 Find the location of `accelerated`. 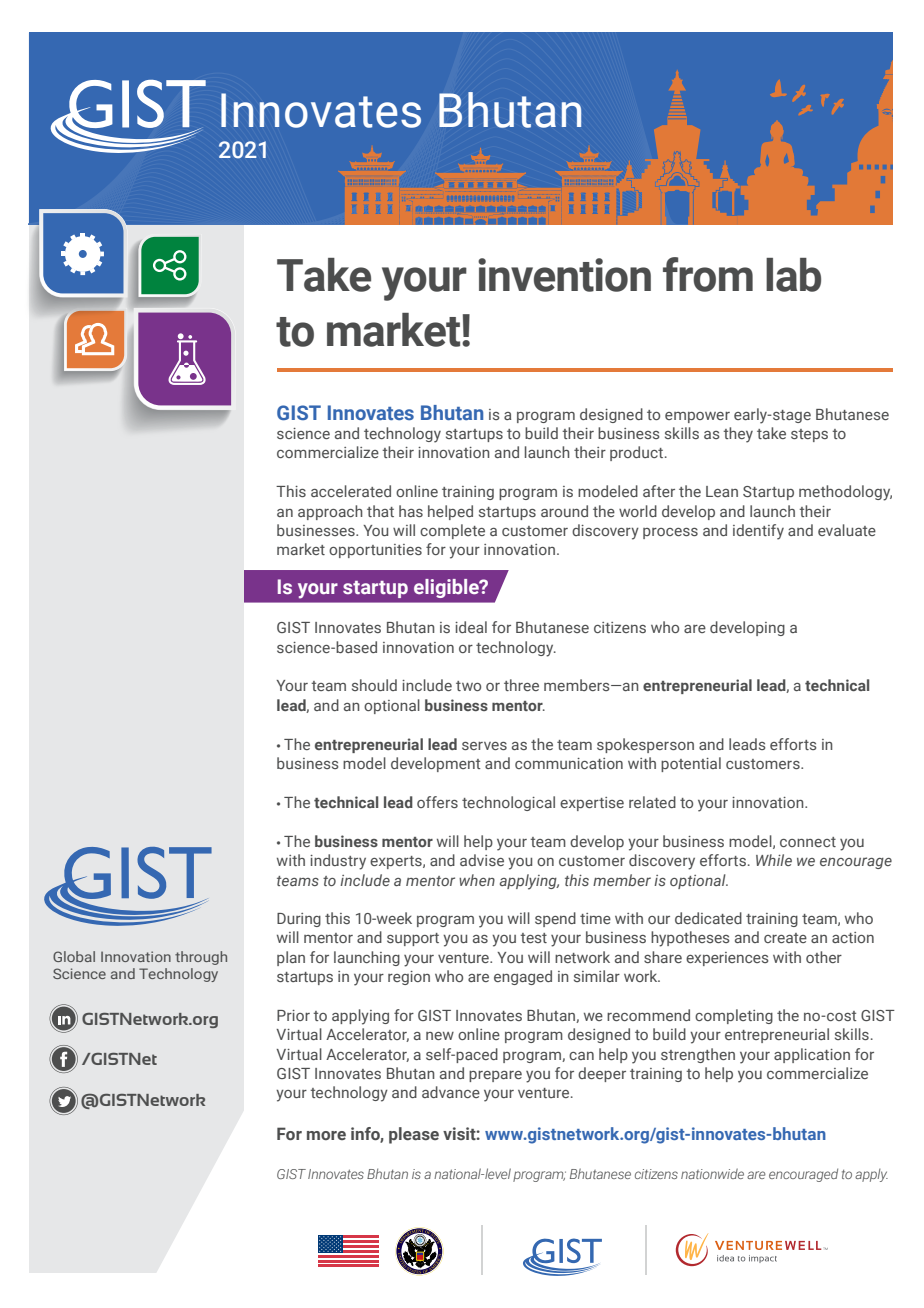

accelerated is located at coordinates (351, 491).
